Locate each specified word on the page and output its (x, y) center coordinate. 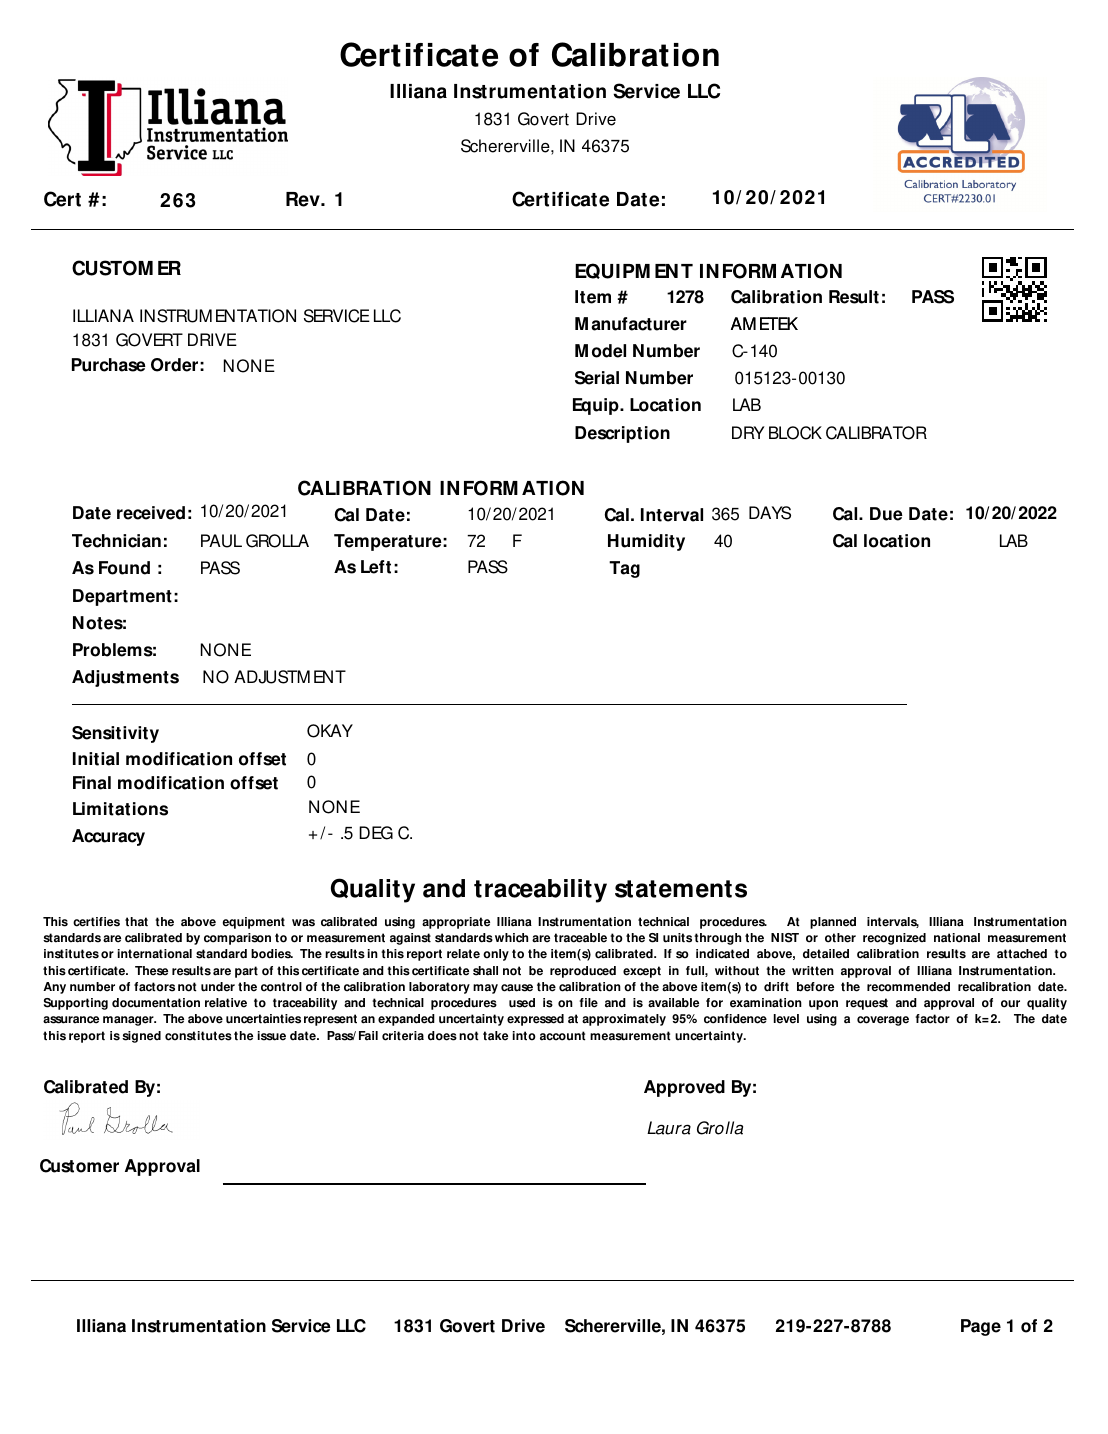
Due (886, 514)
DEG (376, 833)
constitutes (198, 1036)
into (524, 1036)
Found (124, 568)
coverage (883, 1021)
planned (833, 923)
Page (981, 1327)
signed (141, 1037)
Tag (624, 569)
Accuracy (108, 837)
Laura (669, 1128)
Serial (597, 378)
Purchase (109, 365)
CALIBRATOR (876, 433)
